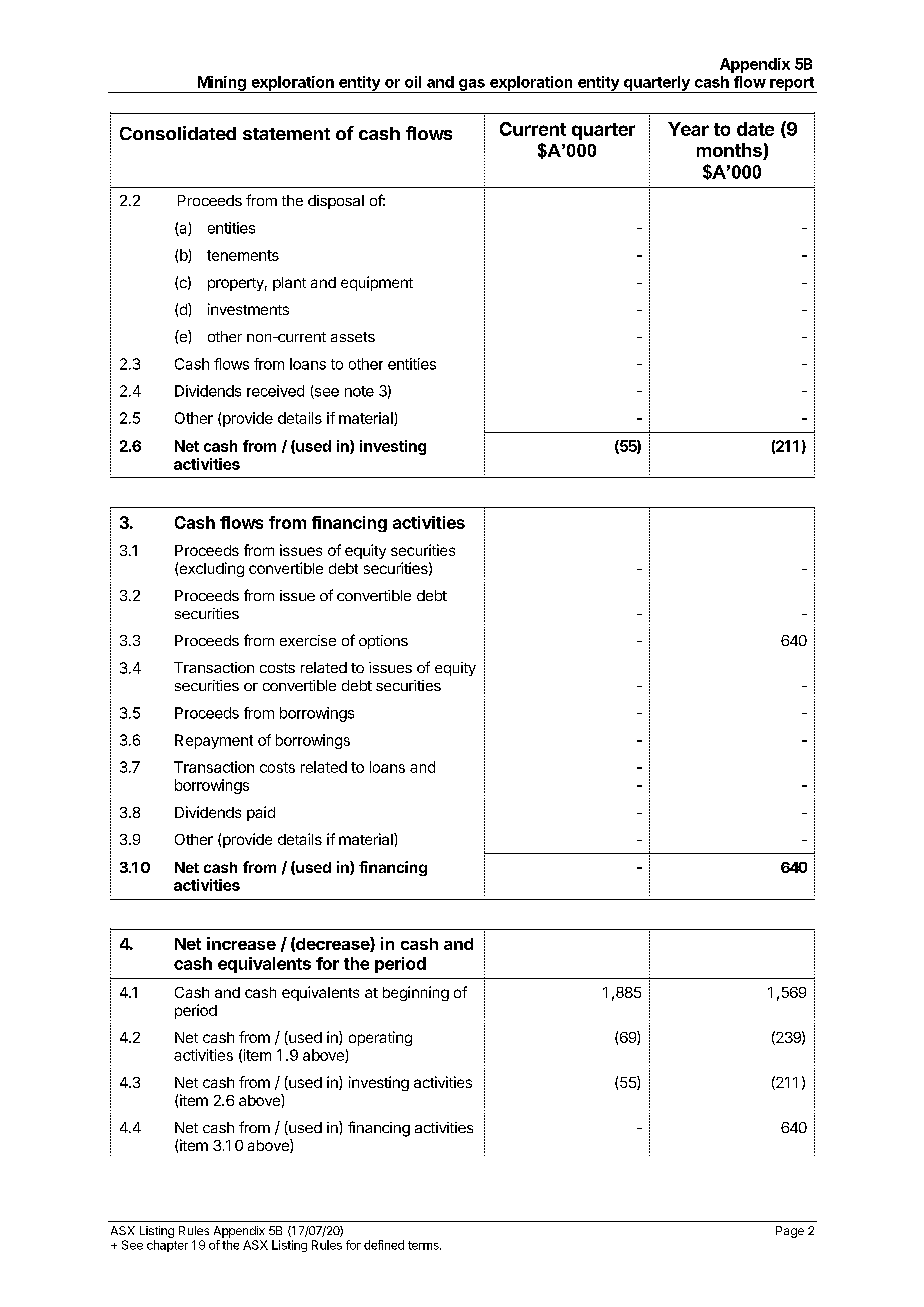  What do you see at coordinates (416, 993) in the screenshot?
I see `beginning` at bounding box center [416, 993].
